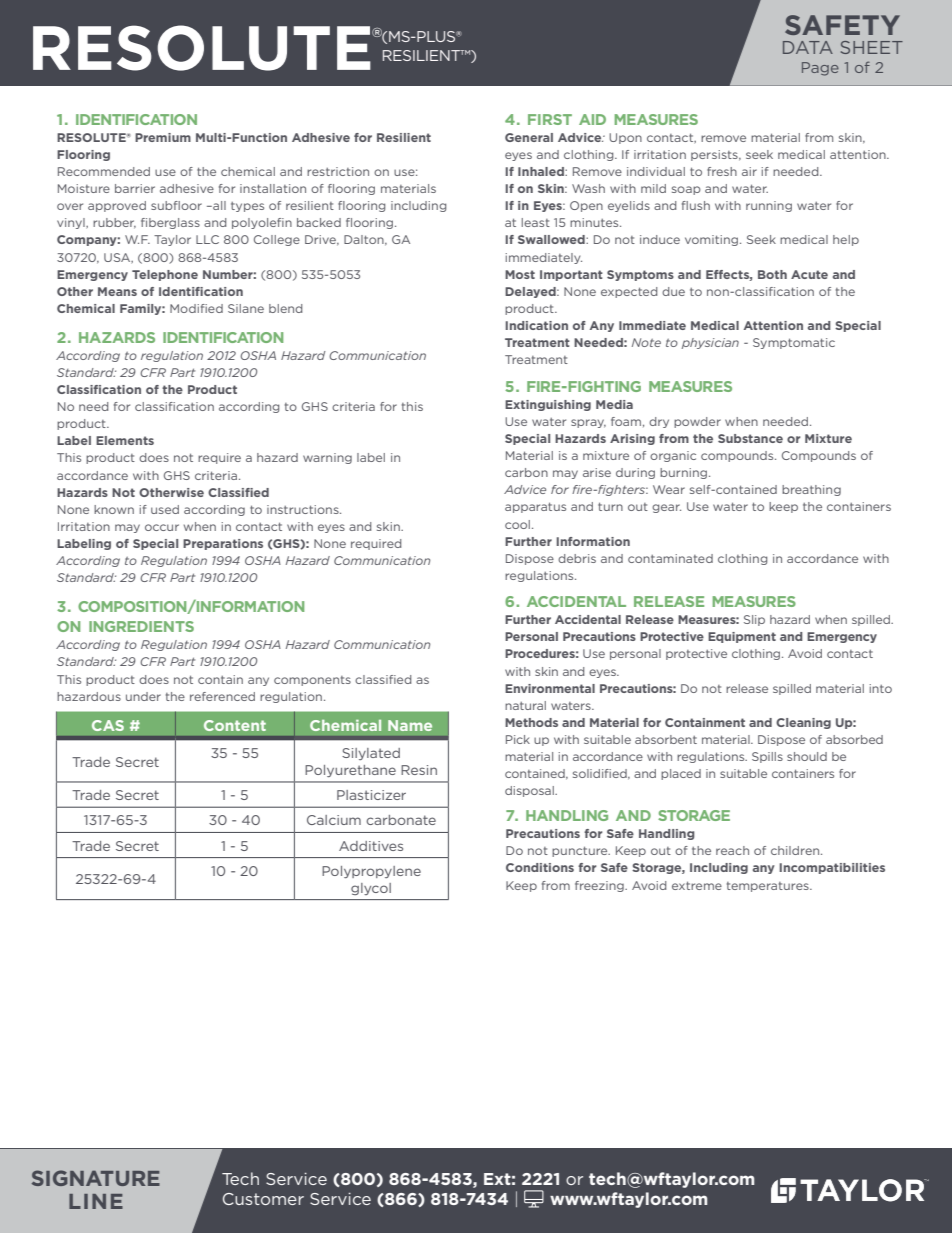 This screenshot has width=952, height=1233. Describe the element at coordinates (263, 1199) in the screenshot. I see `Customer` at that location.
